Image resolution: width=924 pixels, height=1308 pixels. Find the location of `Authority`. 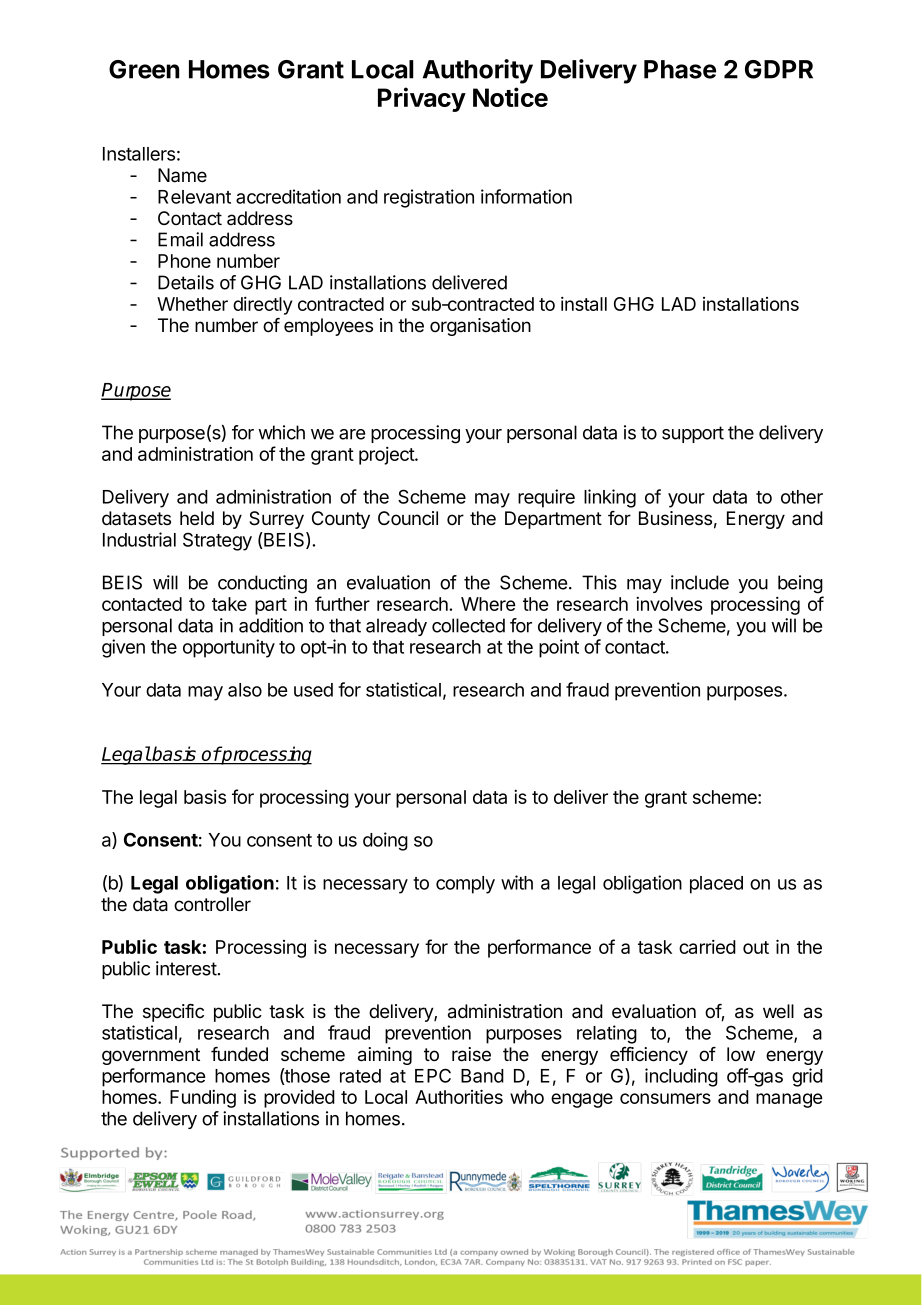

Authority is located at coordinates (478, 71).
